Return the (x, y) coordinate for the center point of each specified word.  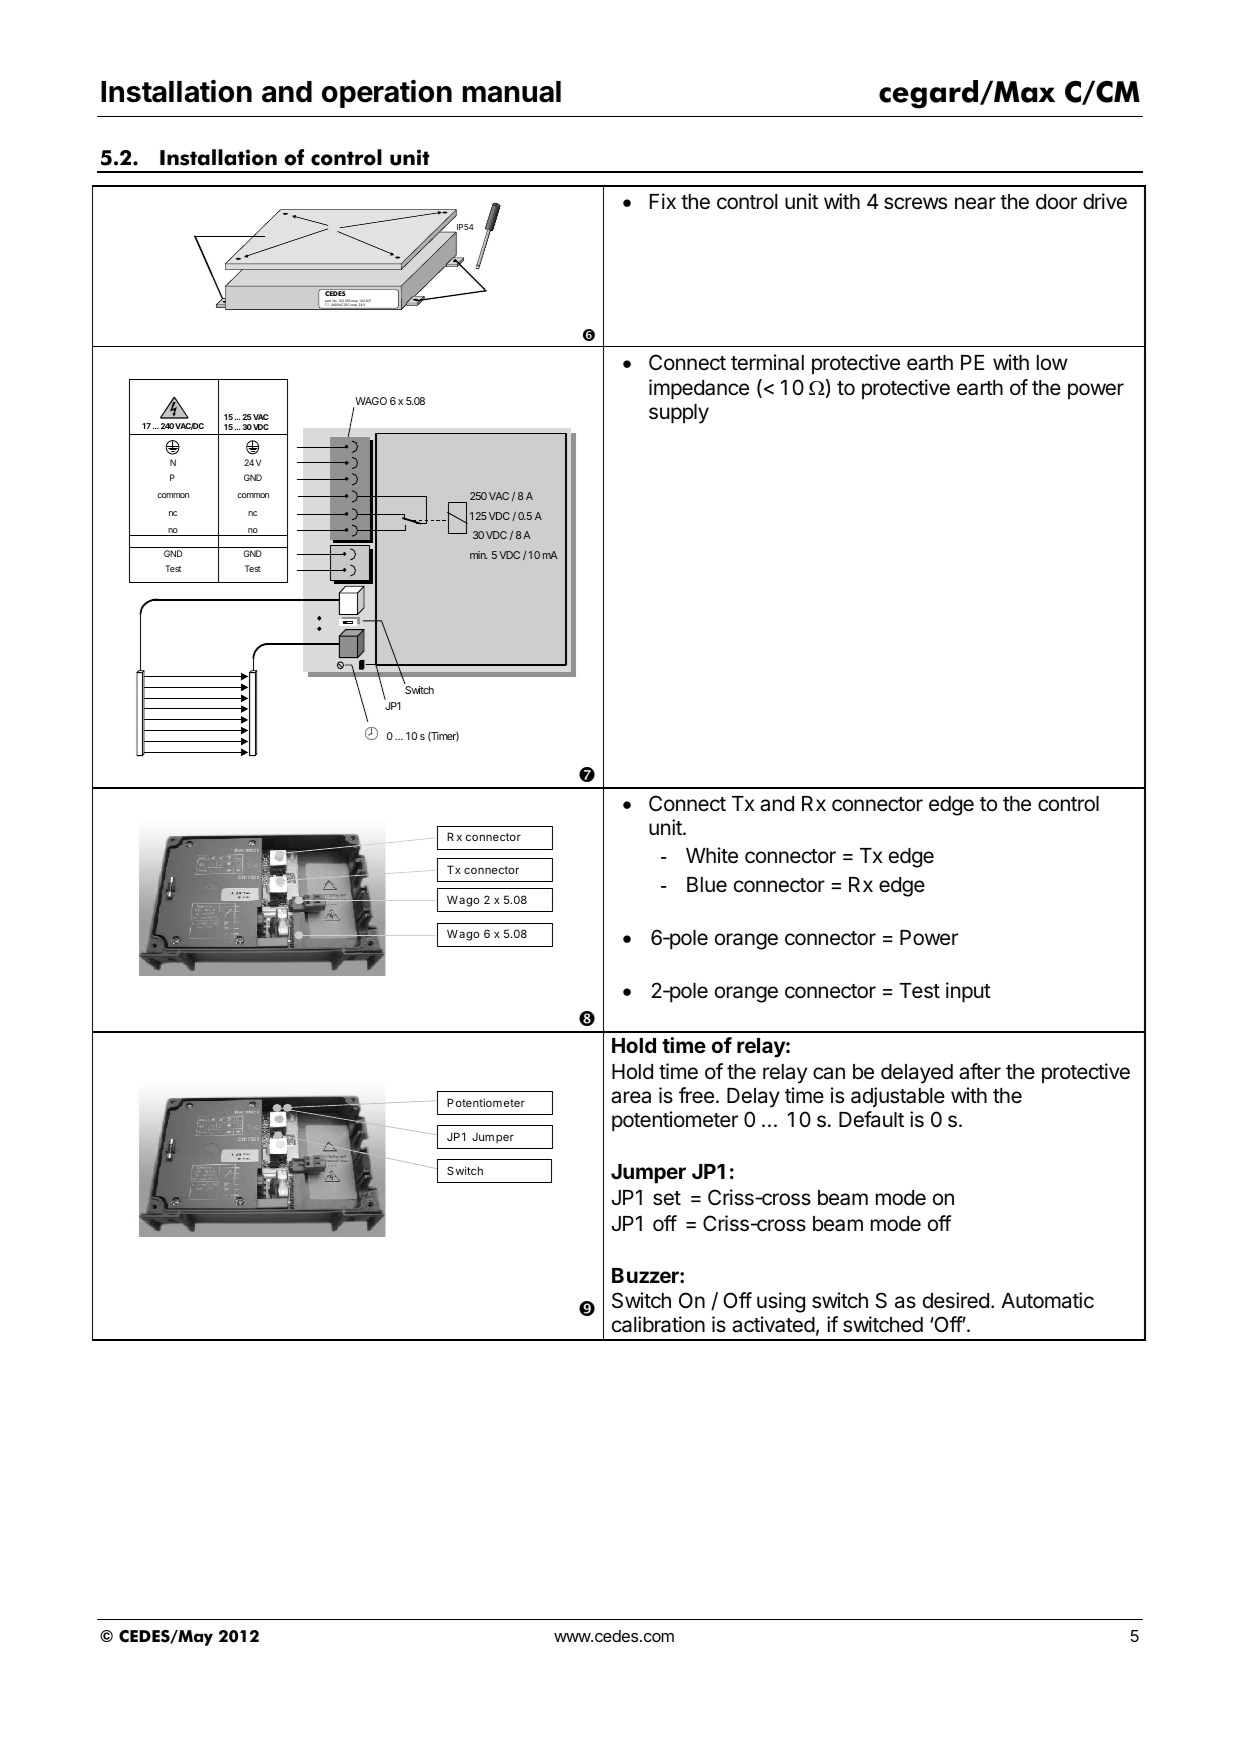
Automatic (1047, 1300)
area (631, 1097)
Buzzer (646, 1275)
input (968, 992)
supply (679, 414)
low (1052, 362)
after (980, 1071)
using (781, 1302)
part (328, 302)
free (696, 1095)
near (975, 203)
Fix (663, 201)
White (712, 855)
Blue (707, 884)
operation (387, 93)
